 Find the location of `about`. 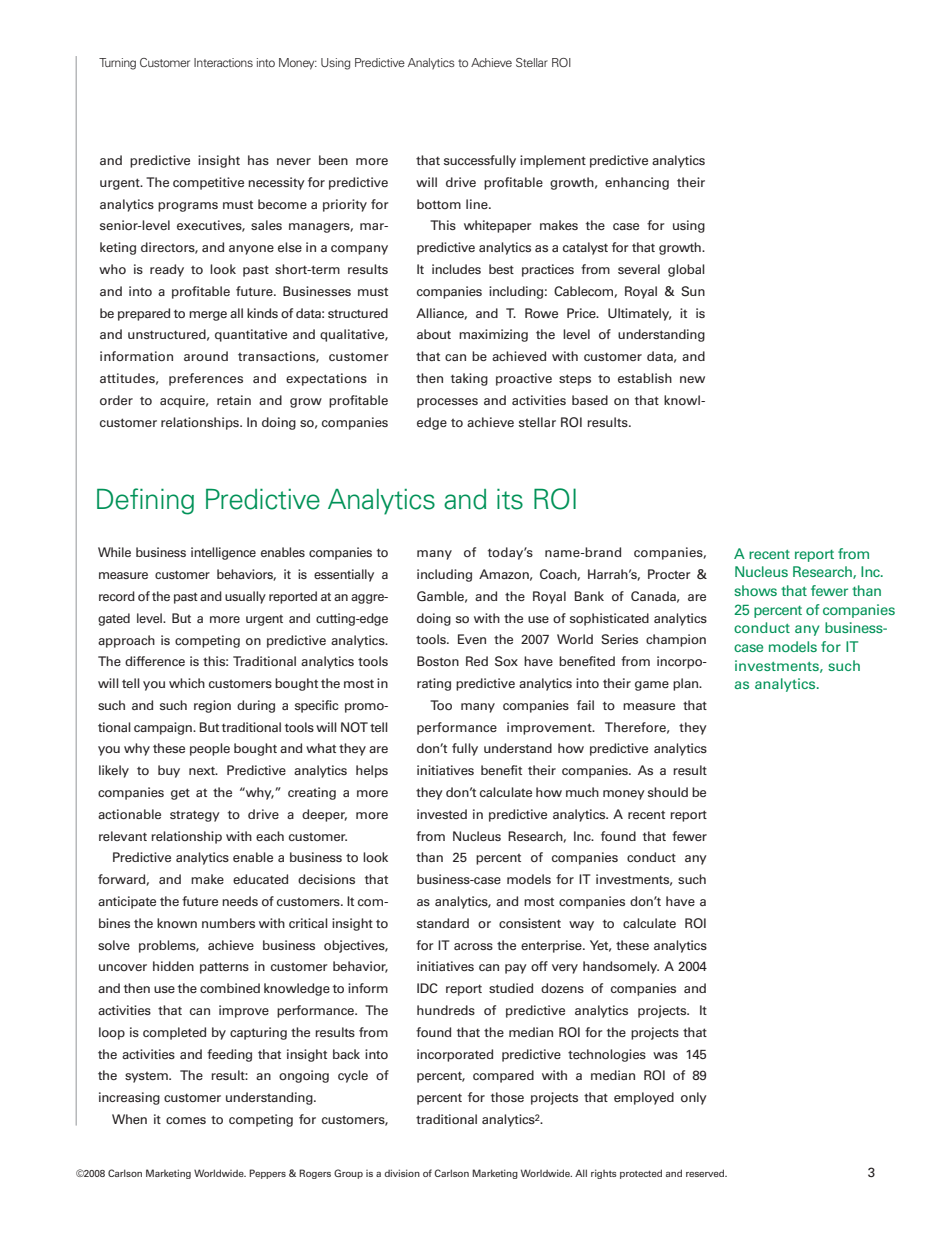

about is located at coordinates (434, 334).
